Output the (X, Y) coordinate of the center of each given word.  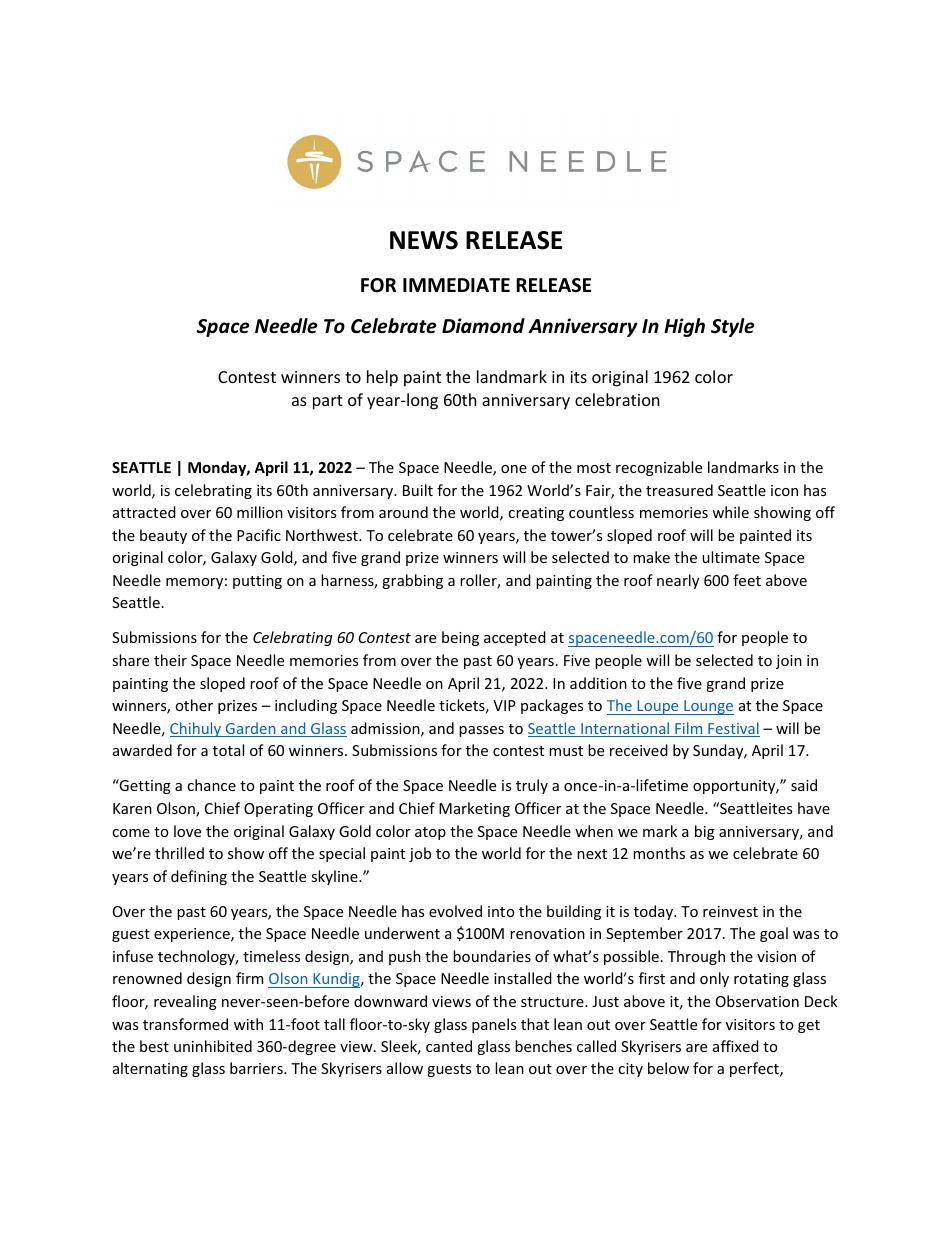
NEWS (424, 240)
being (460, 638)
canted (449, 1046)
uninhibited (213, 1046)
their (170, 660)
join (789, 662)
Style (733, 327)
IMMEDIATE (456, 285)
